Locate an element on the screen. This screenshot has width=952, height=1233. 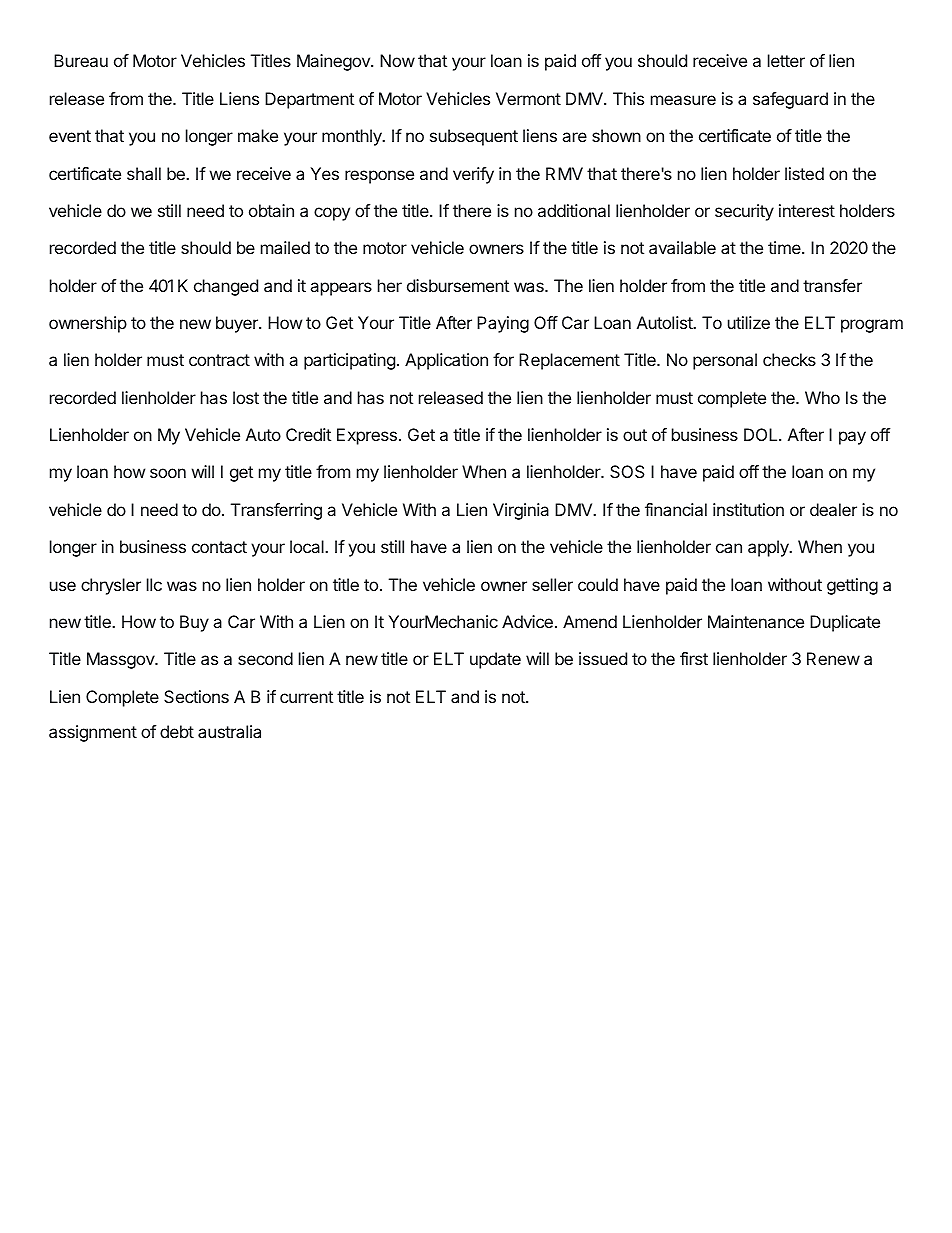
update is located at coordinates (495, 660).
